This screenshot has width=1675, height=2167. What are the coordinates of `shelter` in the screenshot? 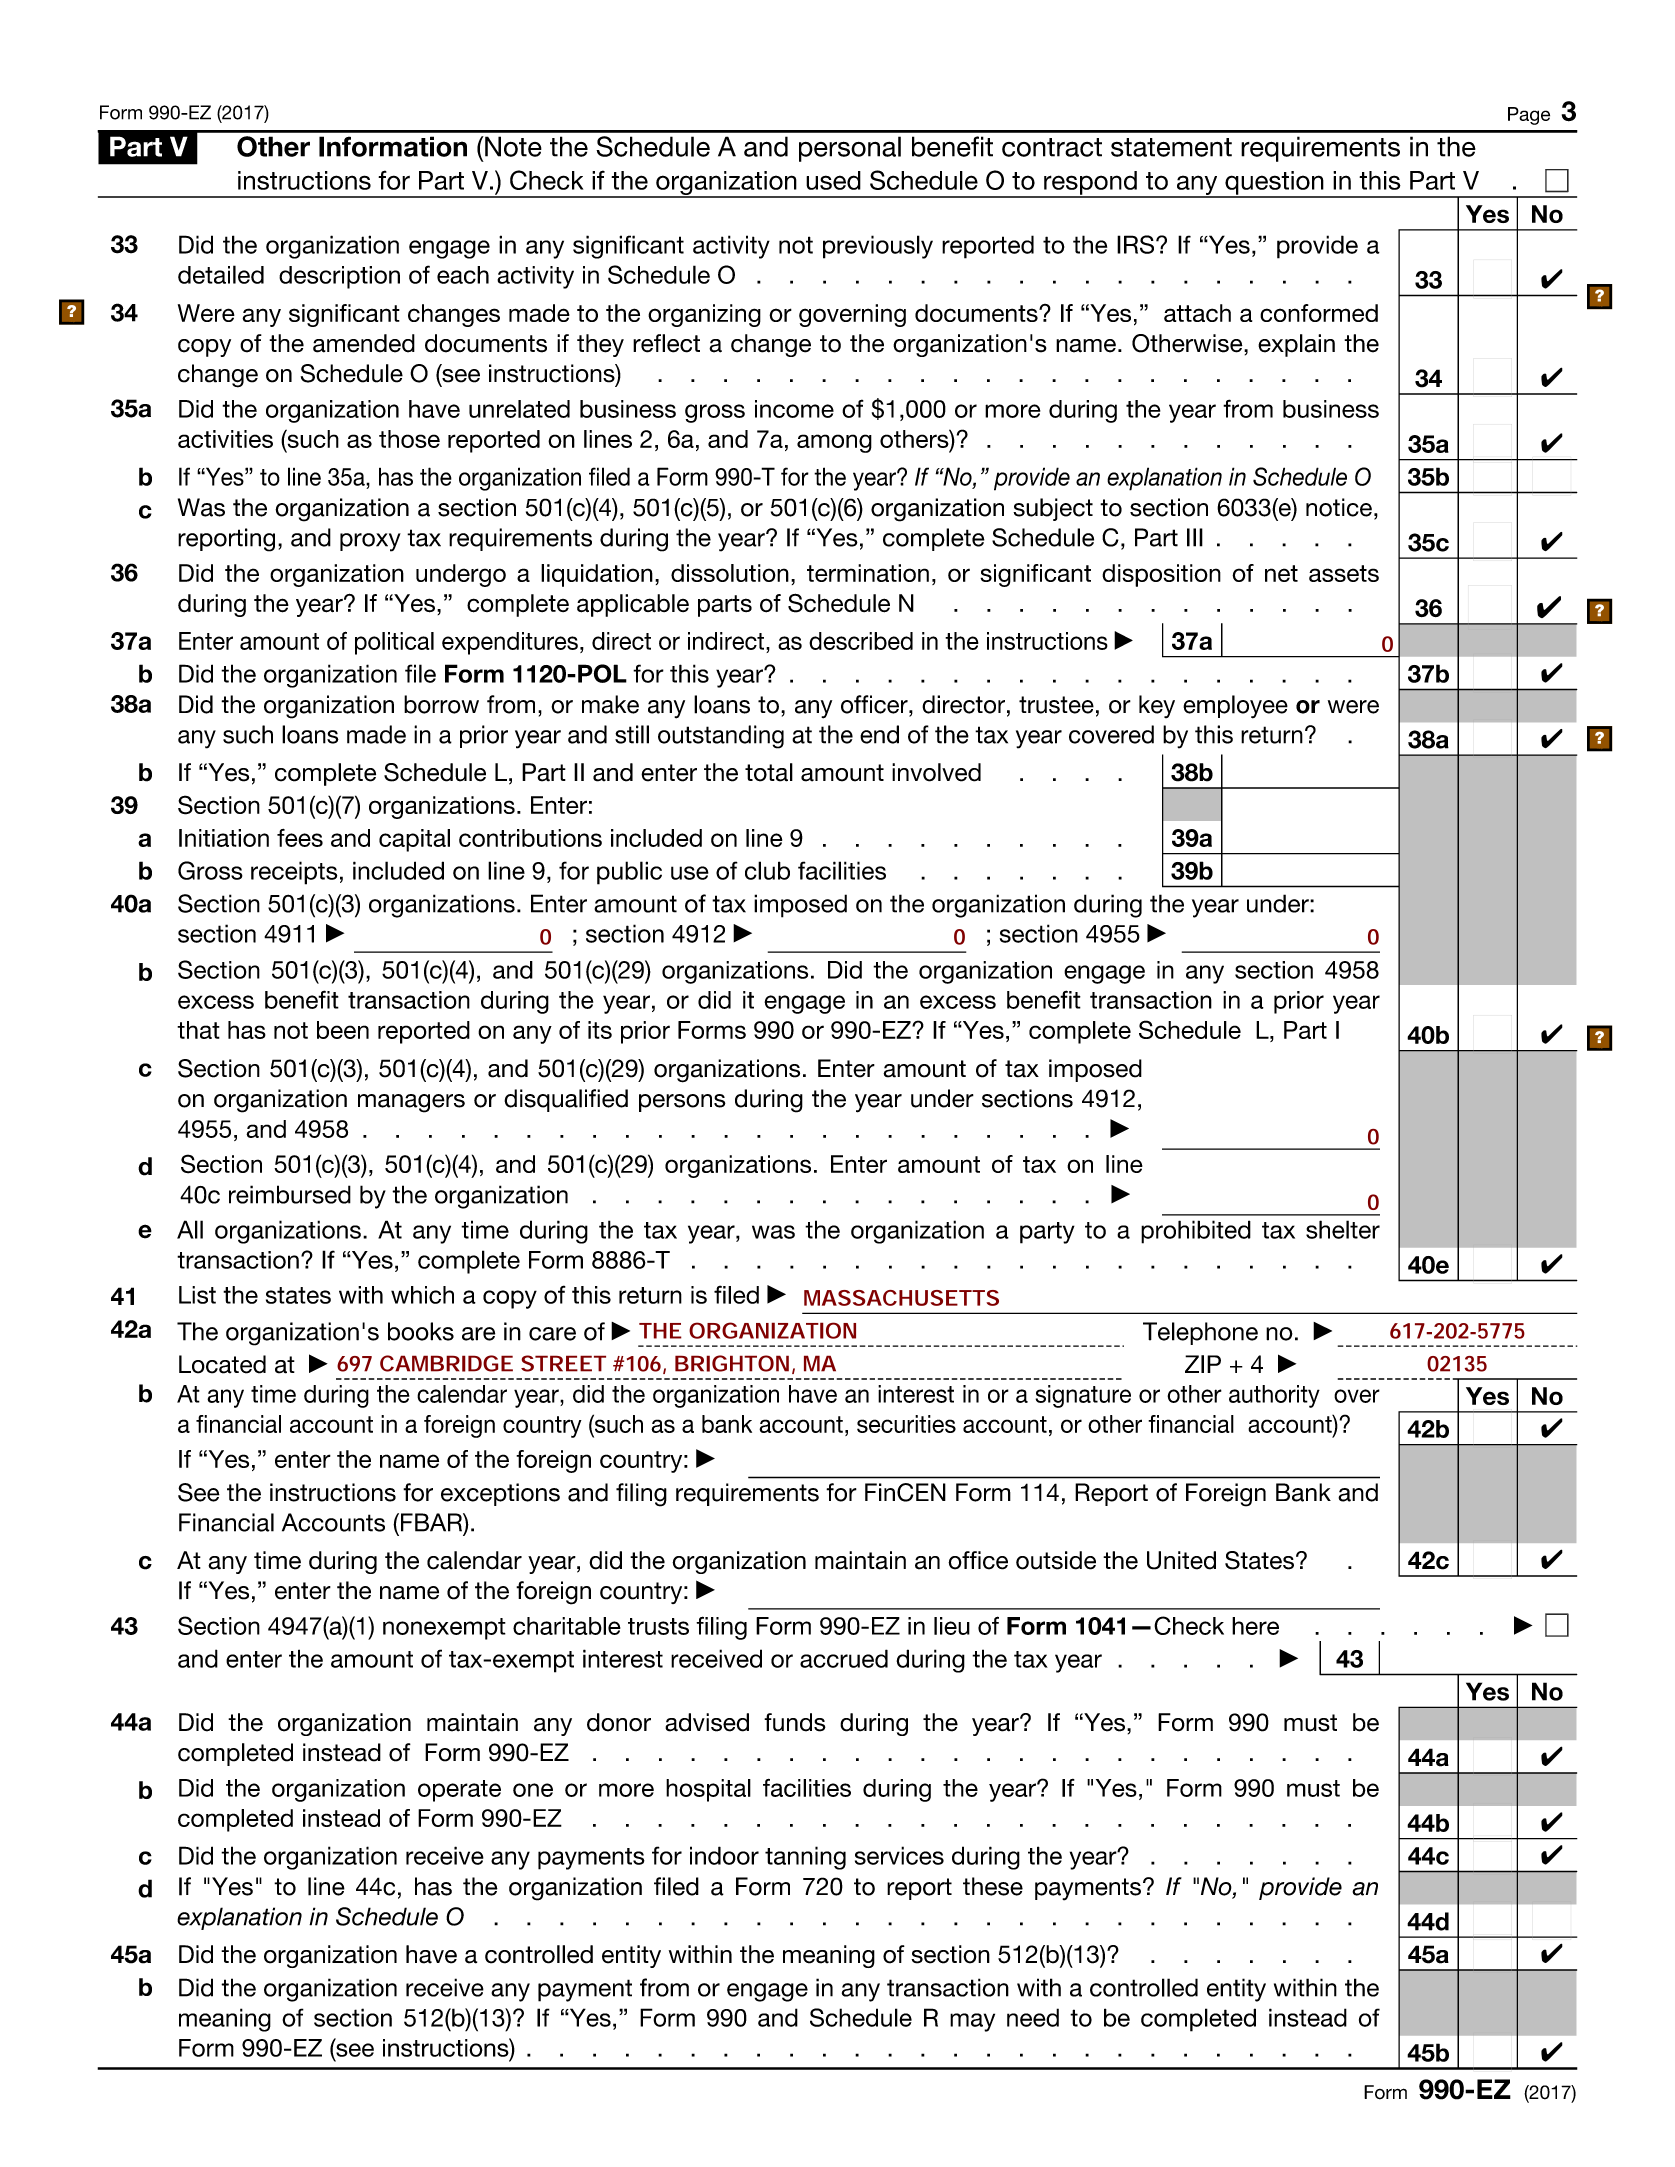 It's located at (1343, 1229).
